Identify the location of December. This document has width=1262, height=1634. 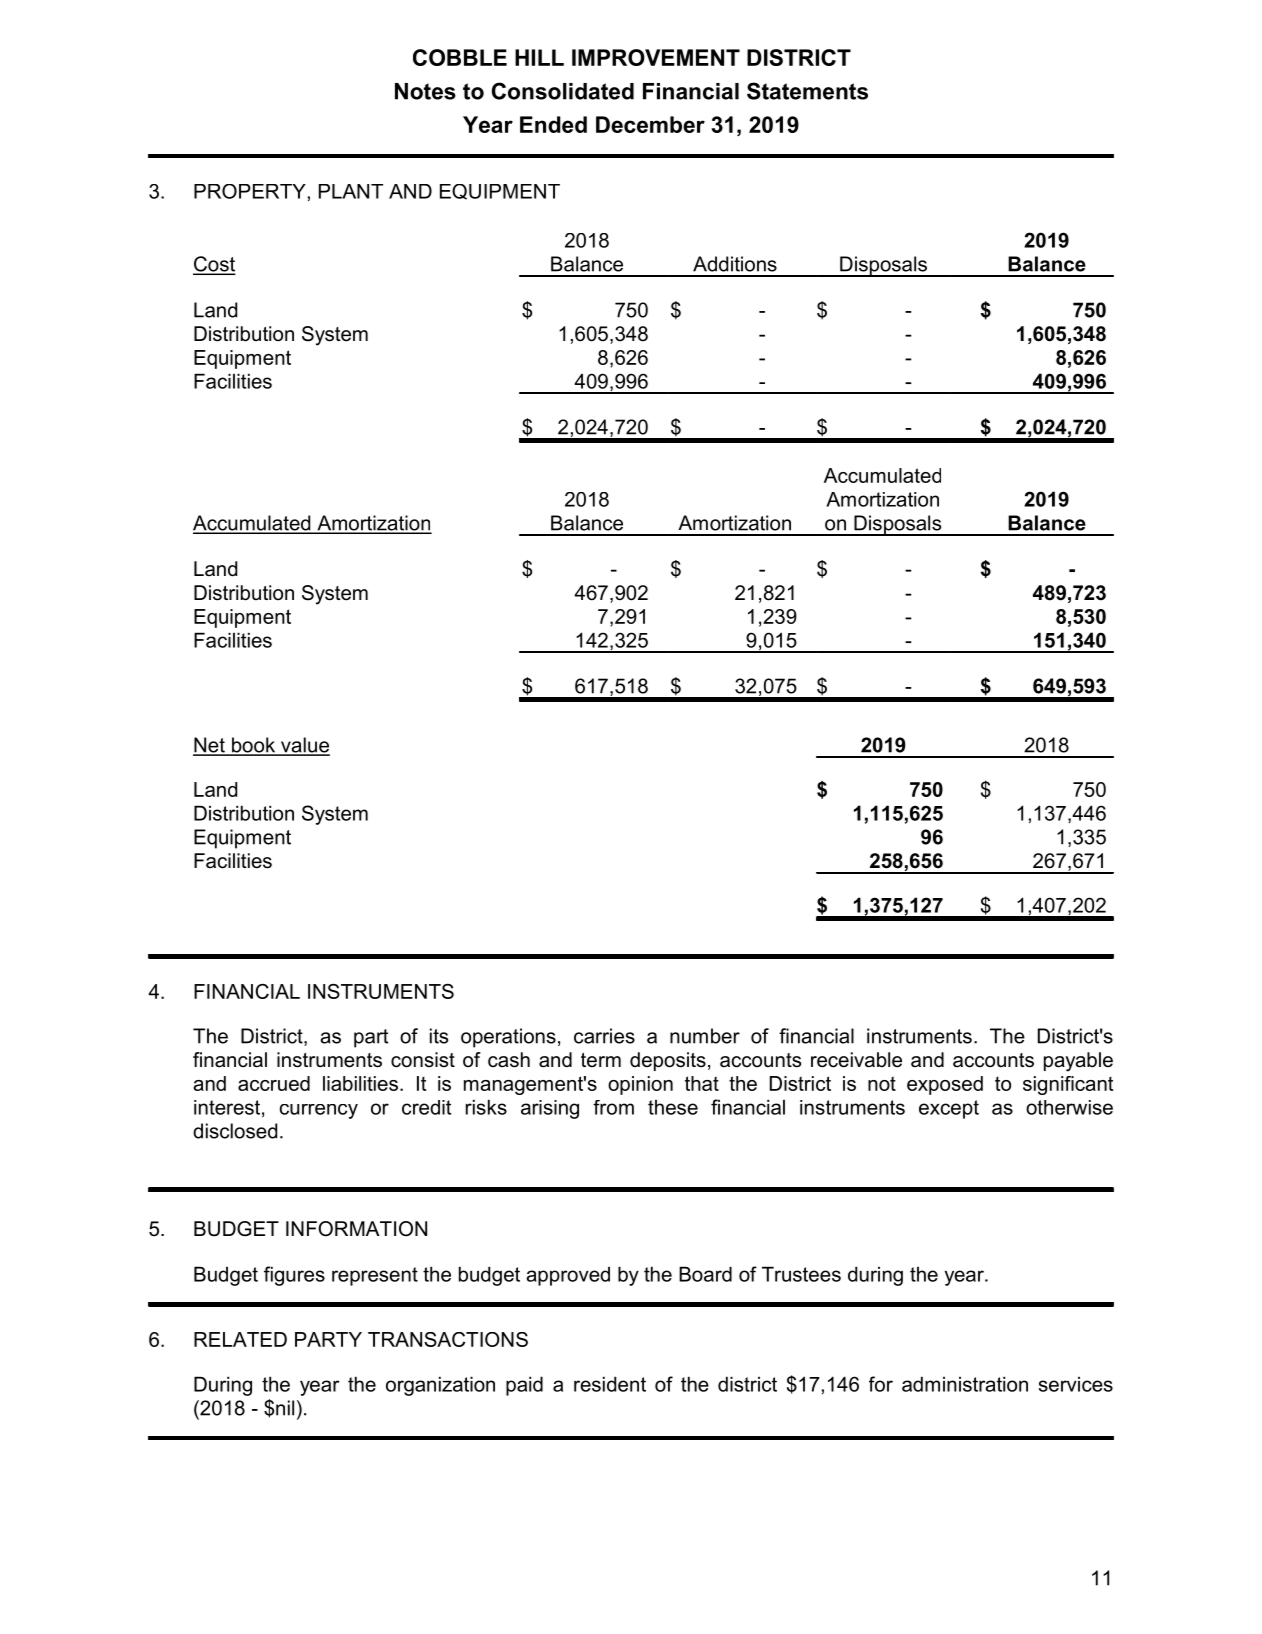
(650, 124).
